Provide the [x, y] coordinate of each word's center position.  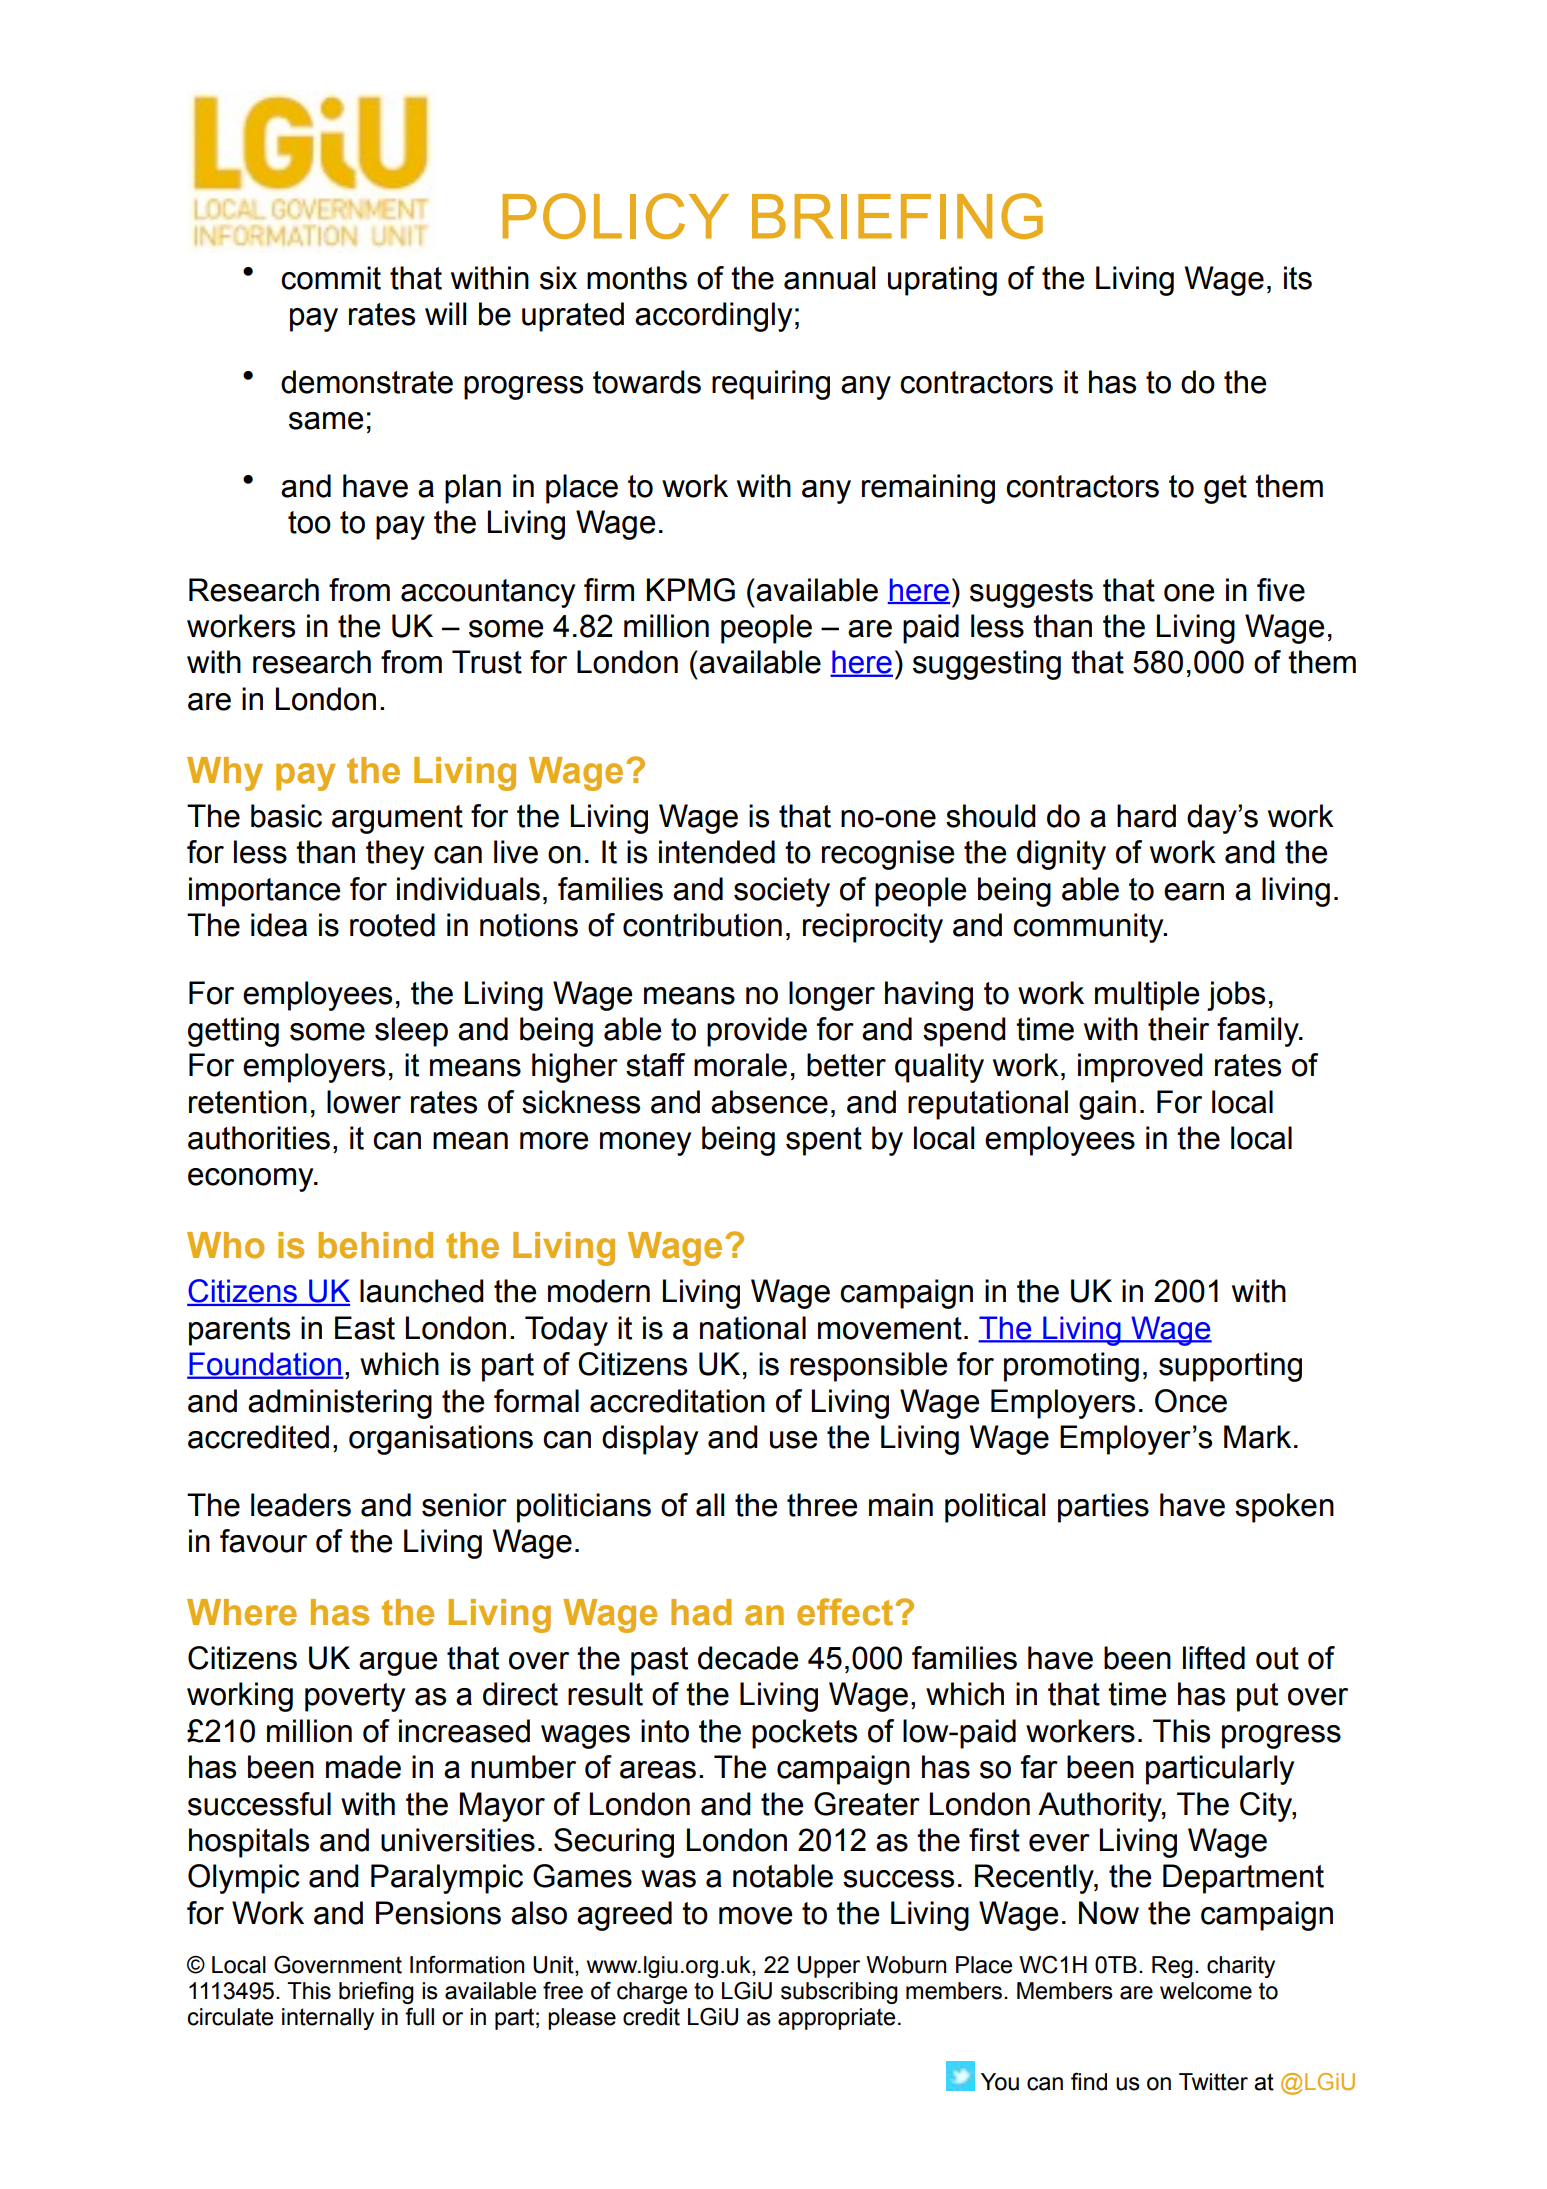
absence [769, 1102]
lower [364, 1102]
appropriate [836, 2019]
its [1298, 278]
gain [1107, 1105]
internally [328, 2019]
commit [331, 278]
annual [829, 278]
